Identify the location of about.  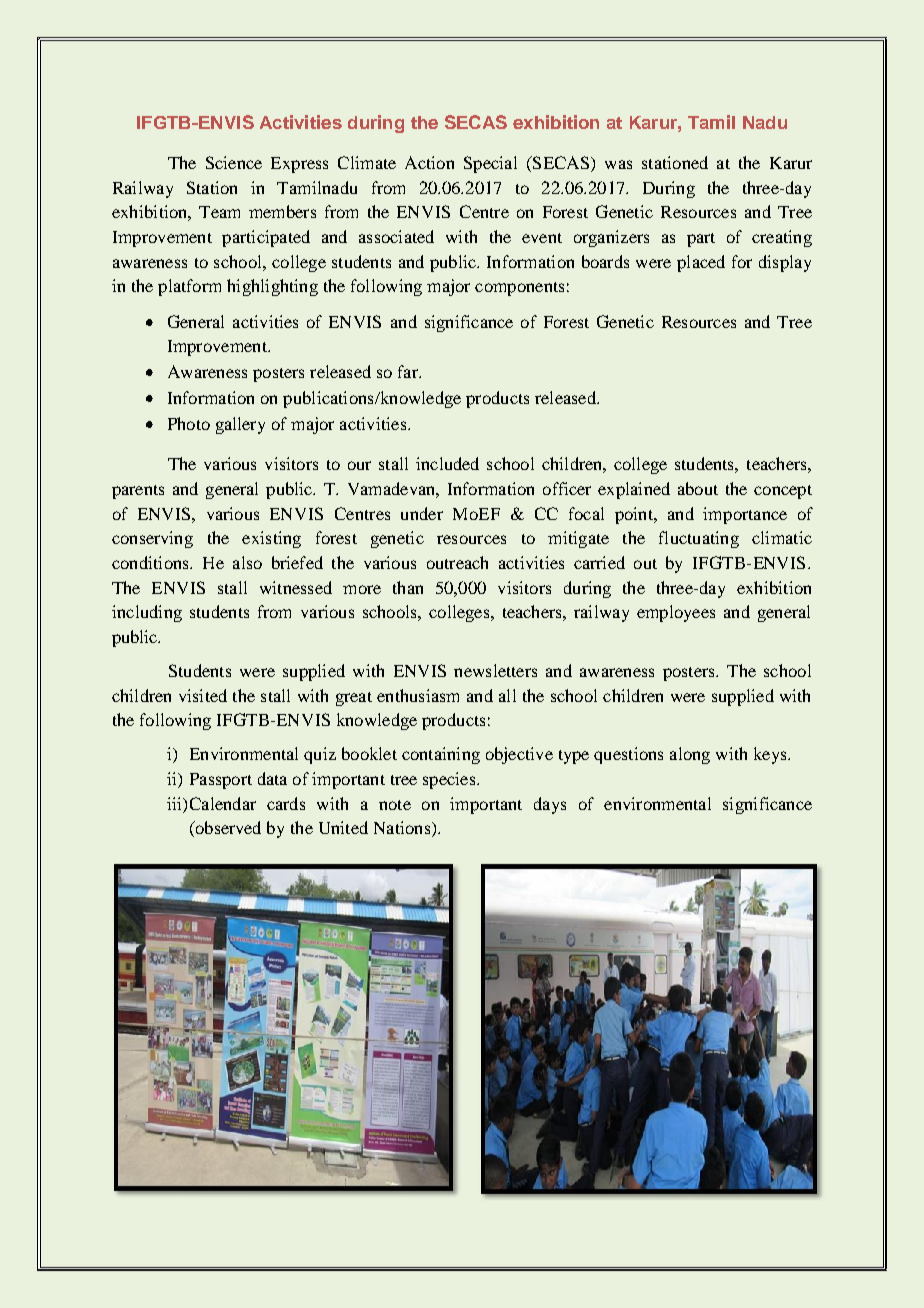
(698, 488).
